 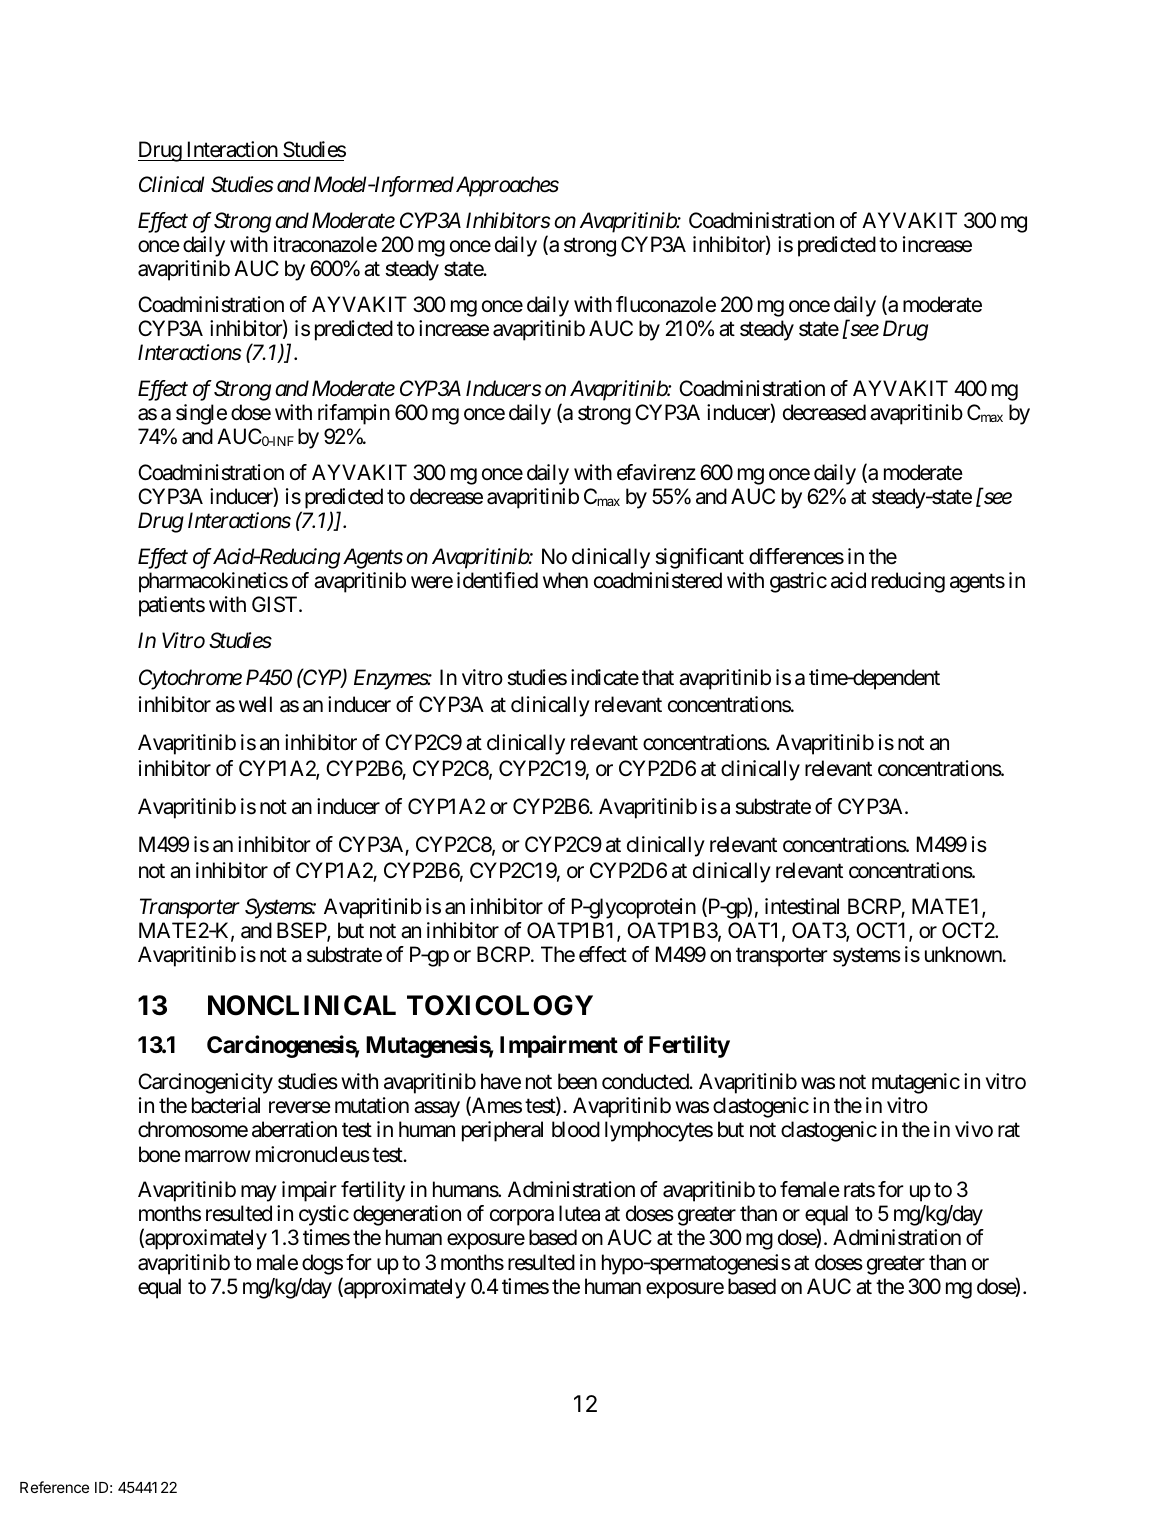 What do you see at coordinates (579, 1213) in the screenshot?
I see `lutea` at bounding box center [579, 1213].
